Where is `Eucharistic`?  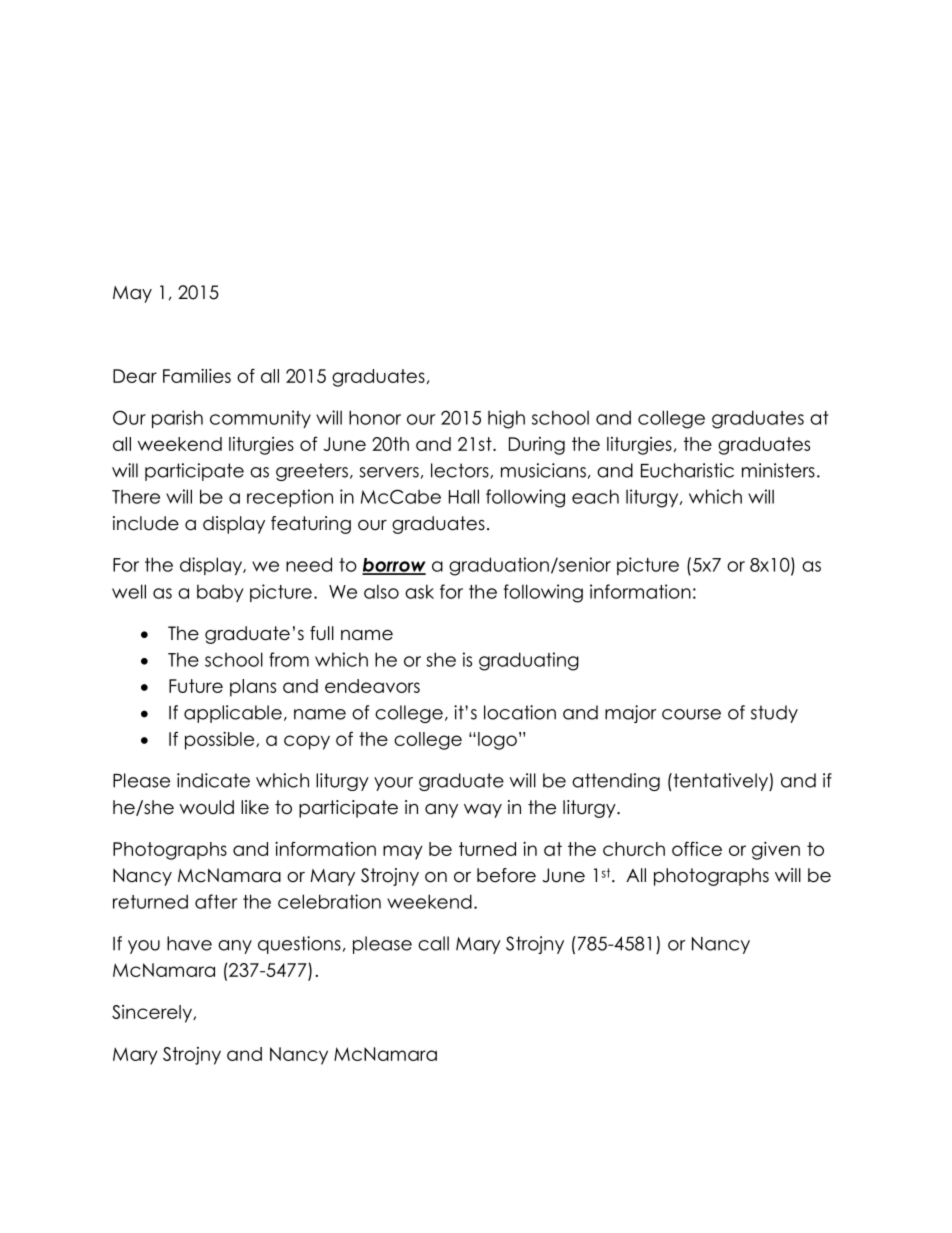 Eucharistic is located at coordinates (687, 470).
